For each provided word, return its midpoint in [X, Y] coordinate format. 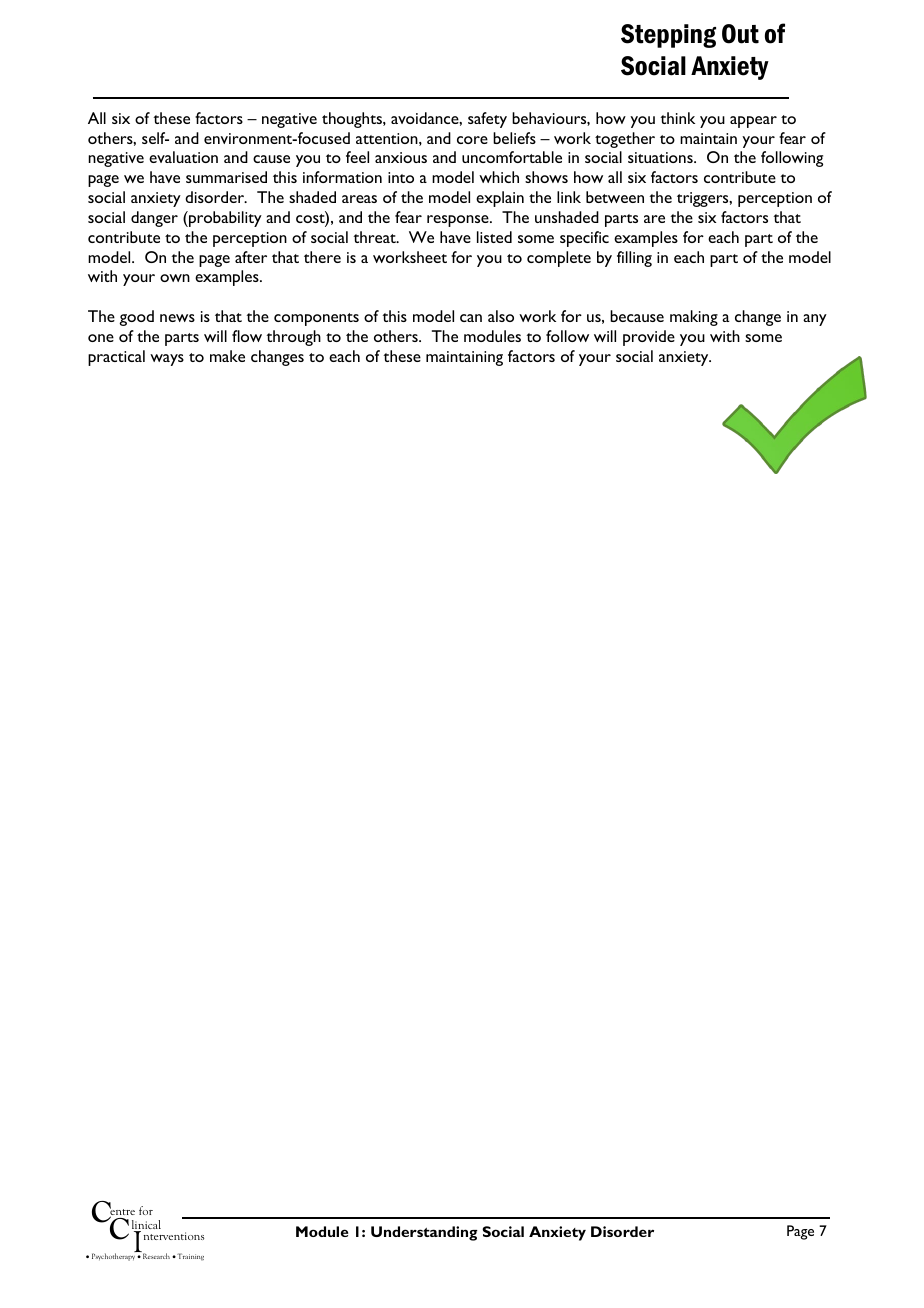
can [471, 318]
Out [740, 34]
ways [167, 360]
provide [649, 338]
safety [487, 120]
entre [122, 1212]
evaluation [183, 157]
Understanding [424, 1233]
